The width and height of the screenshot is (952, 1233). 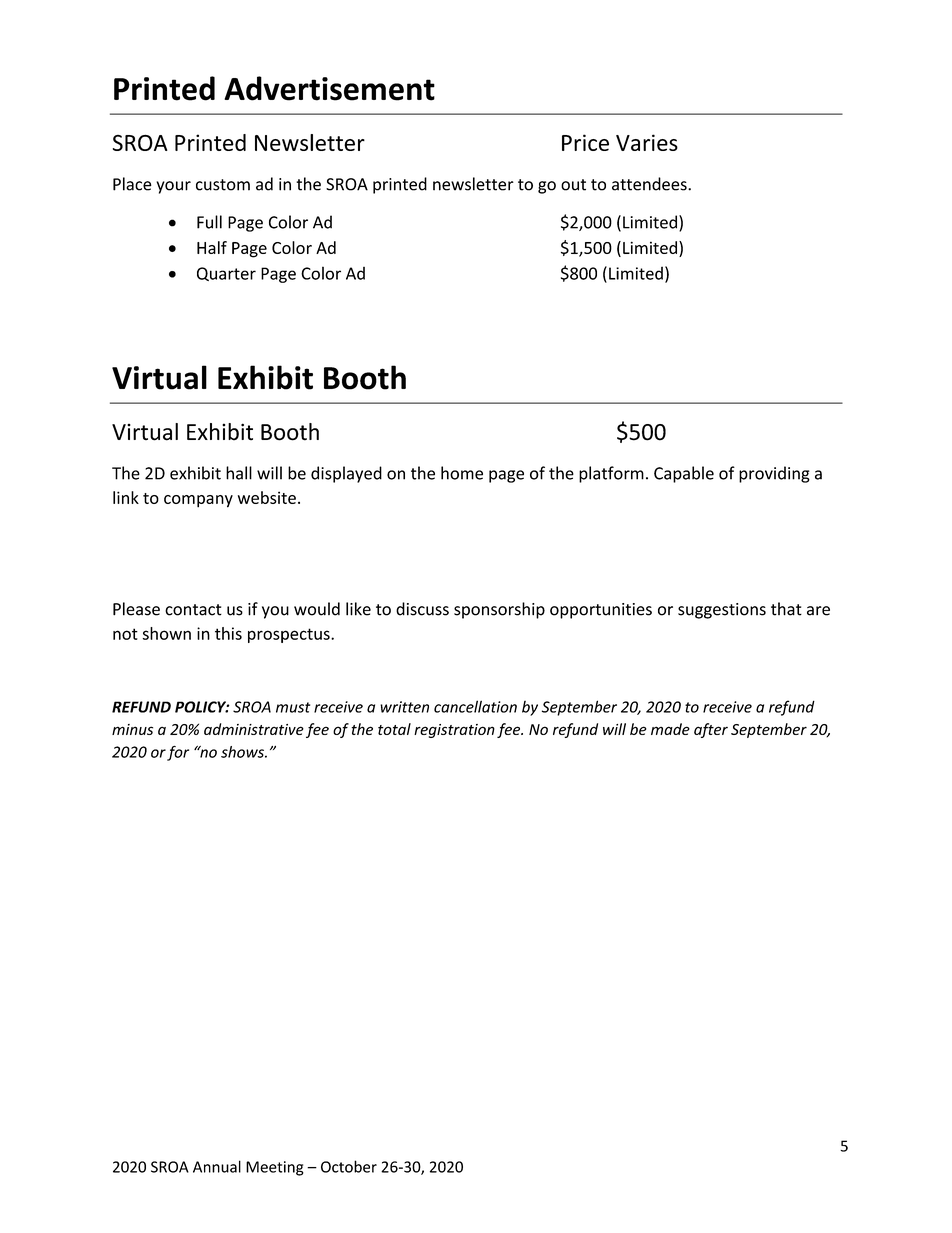 I want to click on Varies, so click(x=647, y=142).
